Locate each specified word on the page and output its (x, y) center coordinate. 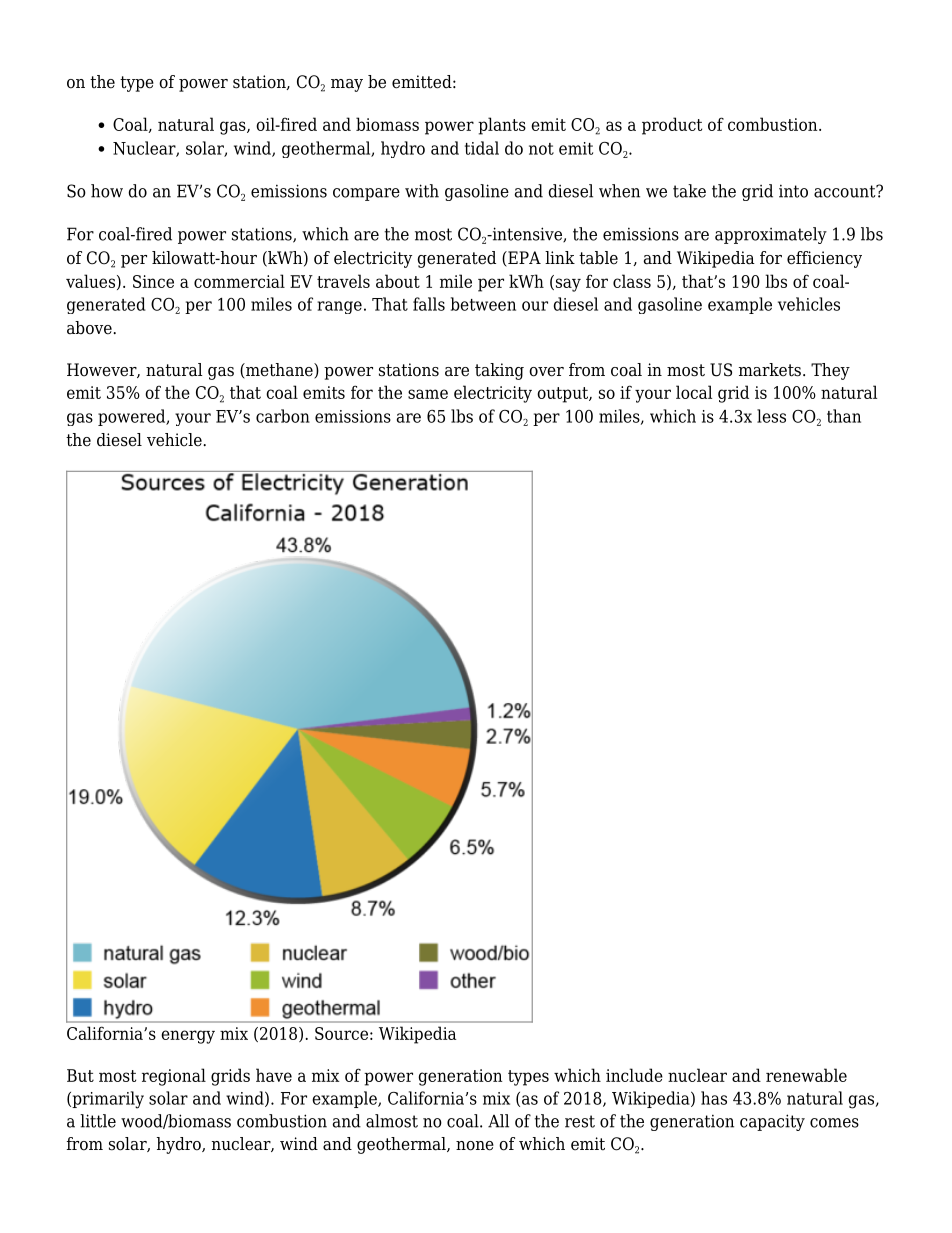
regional (174, 1077)
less (771, 416)
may (347, 85)
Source (341, 1033)
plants (502, 126)
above (90, 328)
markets (770, 370)
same (428, 394)
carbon (283, 416)
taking (499, 371)
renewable (806, 1075)
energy (188, 1037)
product (672, 126)
